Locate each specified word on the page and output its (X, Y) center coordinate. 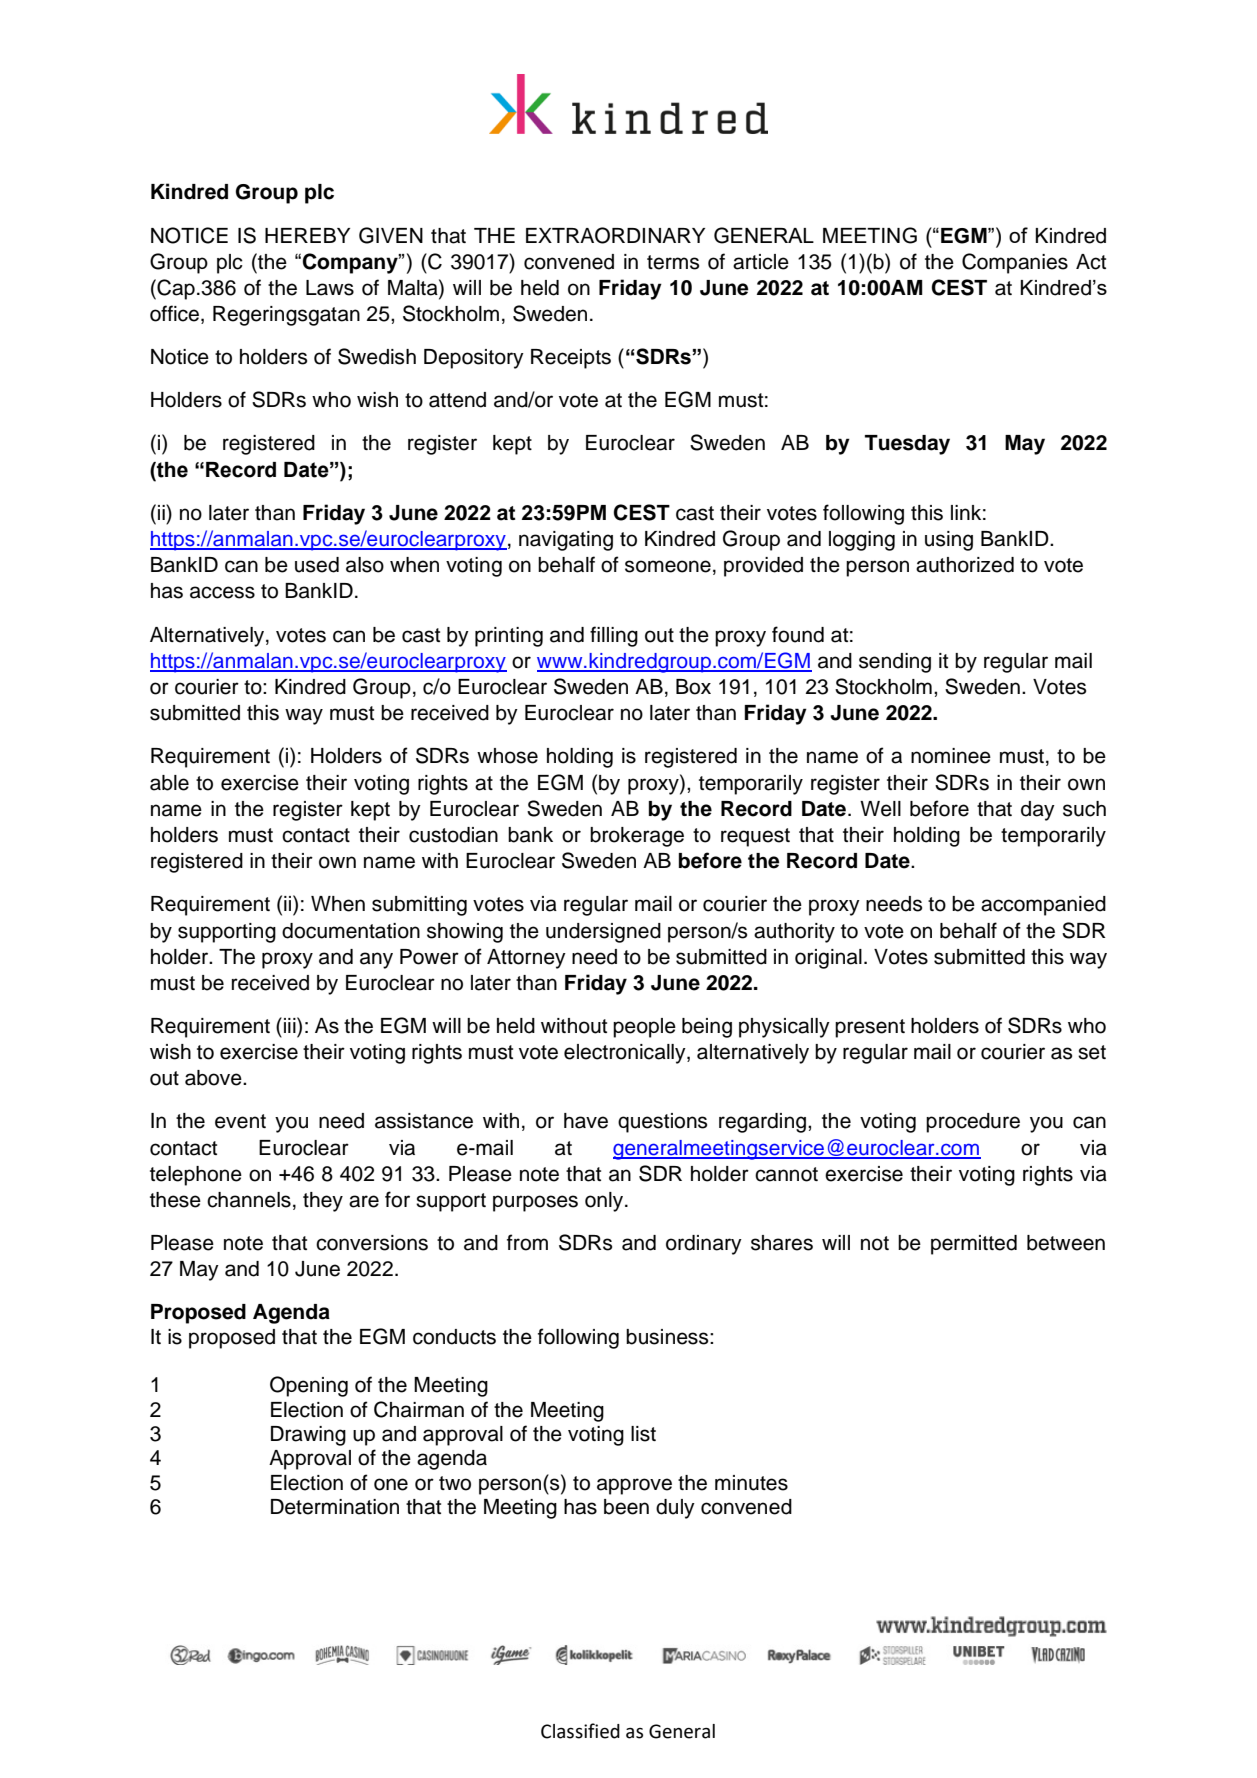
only (605, 1202)
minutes (751, 1483)
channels (249, 1200)
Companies (1015, 263)
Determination (335, 1507)
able (169, 783)
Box (693, 687)
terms (673, 262)
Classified (580, 1731)
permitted (974, 1245)
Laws (330, 288)
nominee (951, 756)
